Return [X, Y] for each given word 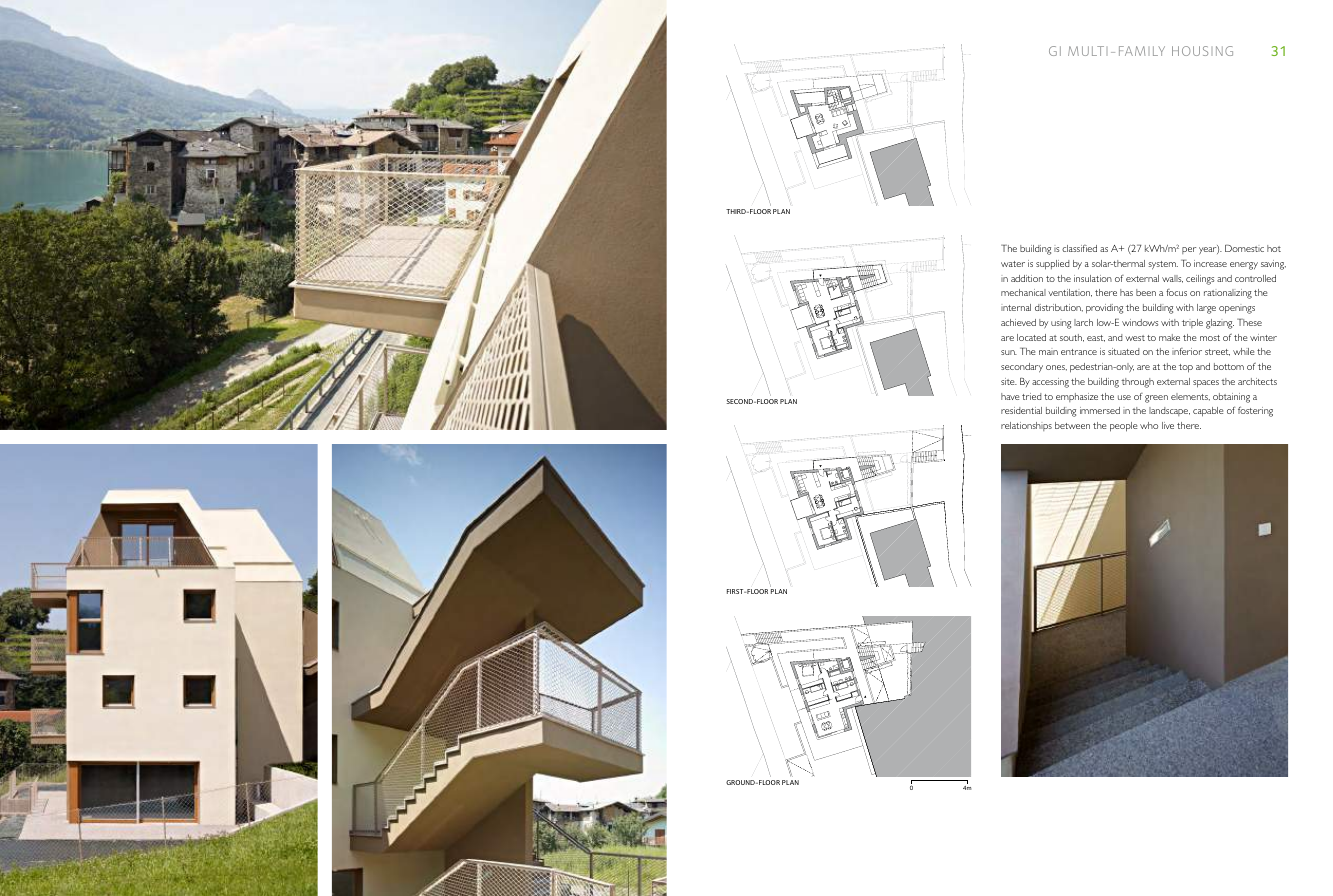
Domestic [1244, 248]
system [1163, 265]
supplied [1052, 265]
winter [1263, 337]
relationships [1026, 426]
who [1149, 425]
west [1135, 338]
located [1031, 337]
